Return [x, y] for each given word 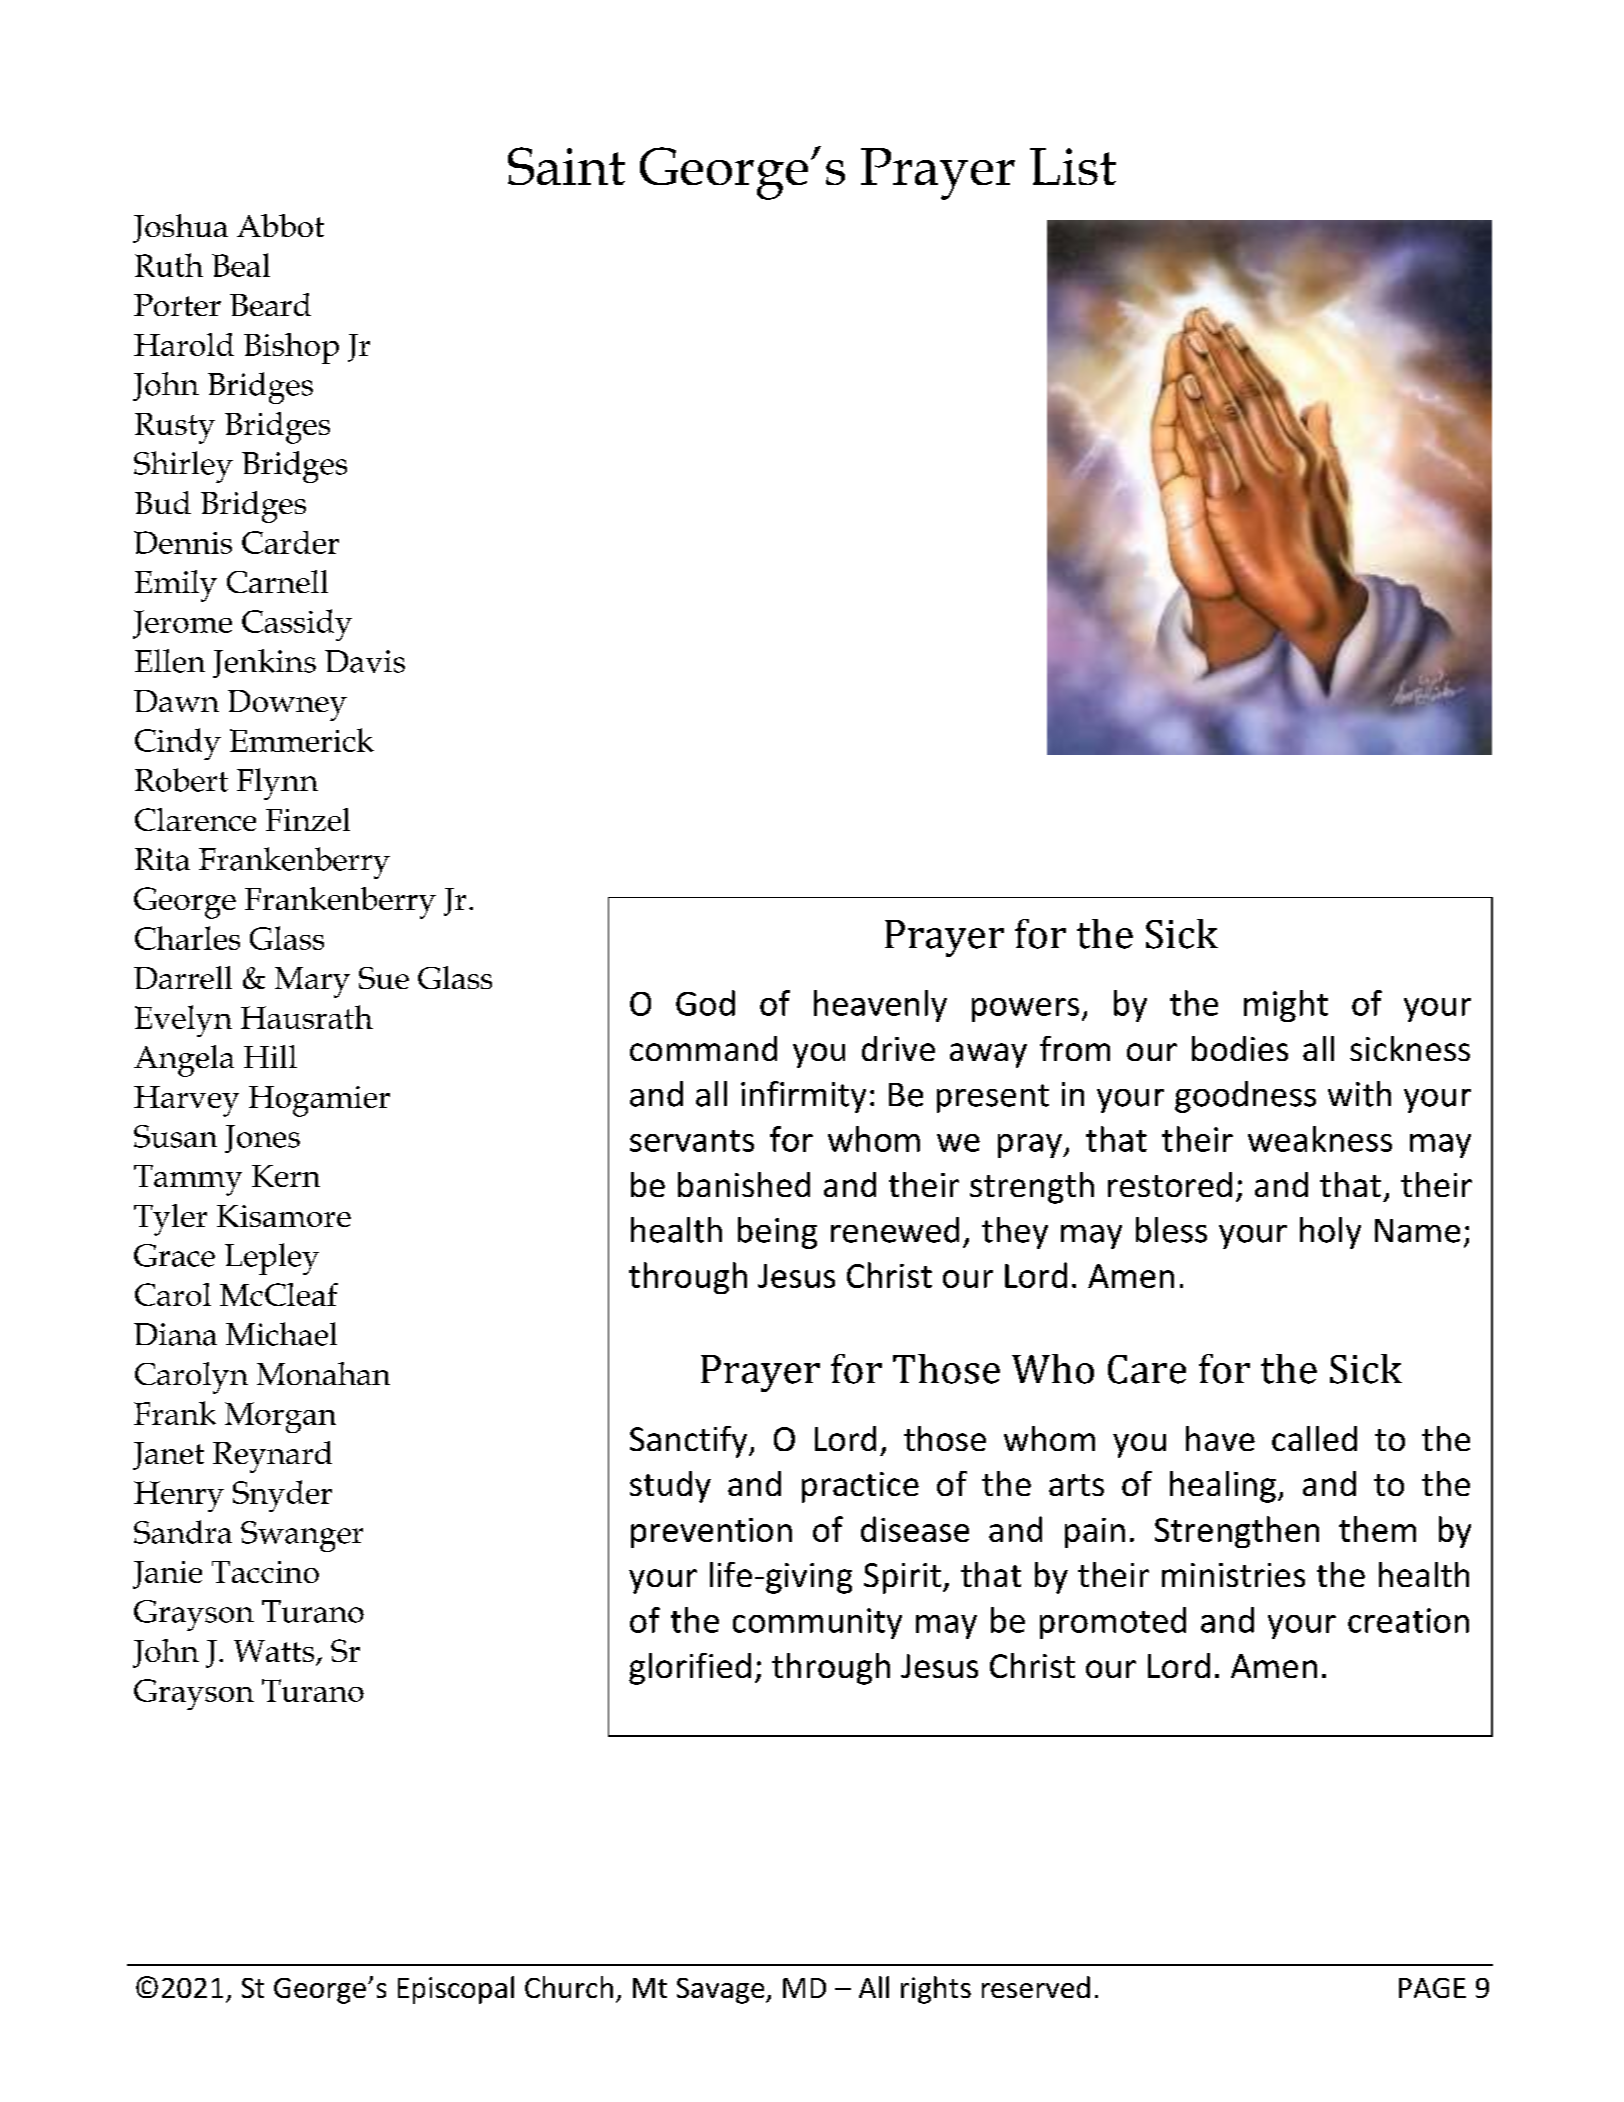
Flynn [277, 784]
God [705, 1003]
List [1073, 166]
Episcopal [456, 1990]
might [1286, 1006]
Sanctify [690, 1442]
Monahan [323, 1373]
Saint [566, 166]
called [1314, 1438]
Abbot [280, 225]
